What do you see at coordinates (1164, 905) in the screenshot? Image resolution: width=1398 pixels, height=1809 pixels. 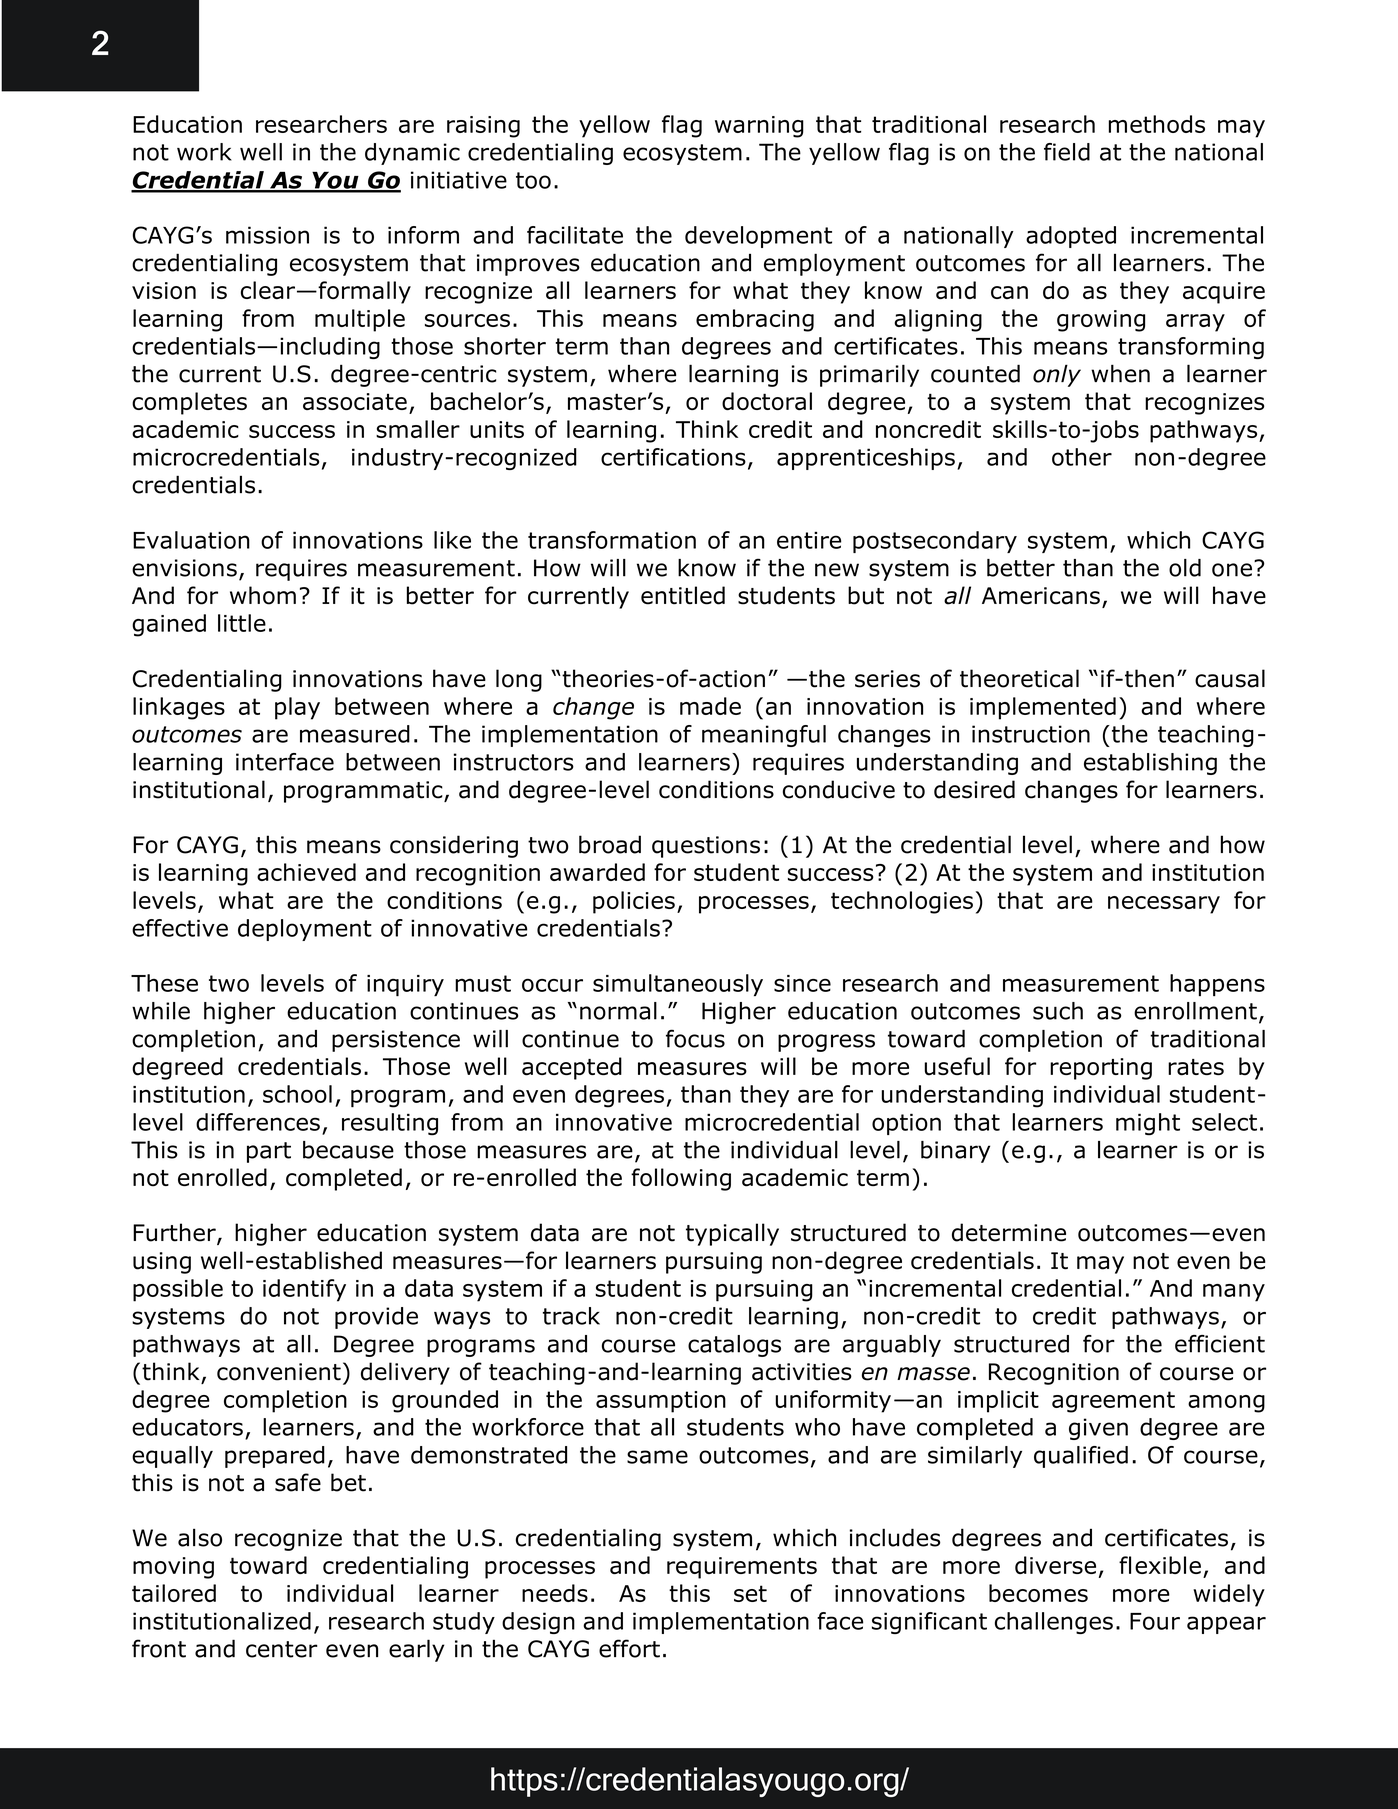 I see `necessary` at bounding box center [1164, 905].
